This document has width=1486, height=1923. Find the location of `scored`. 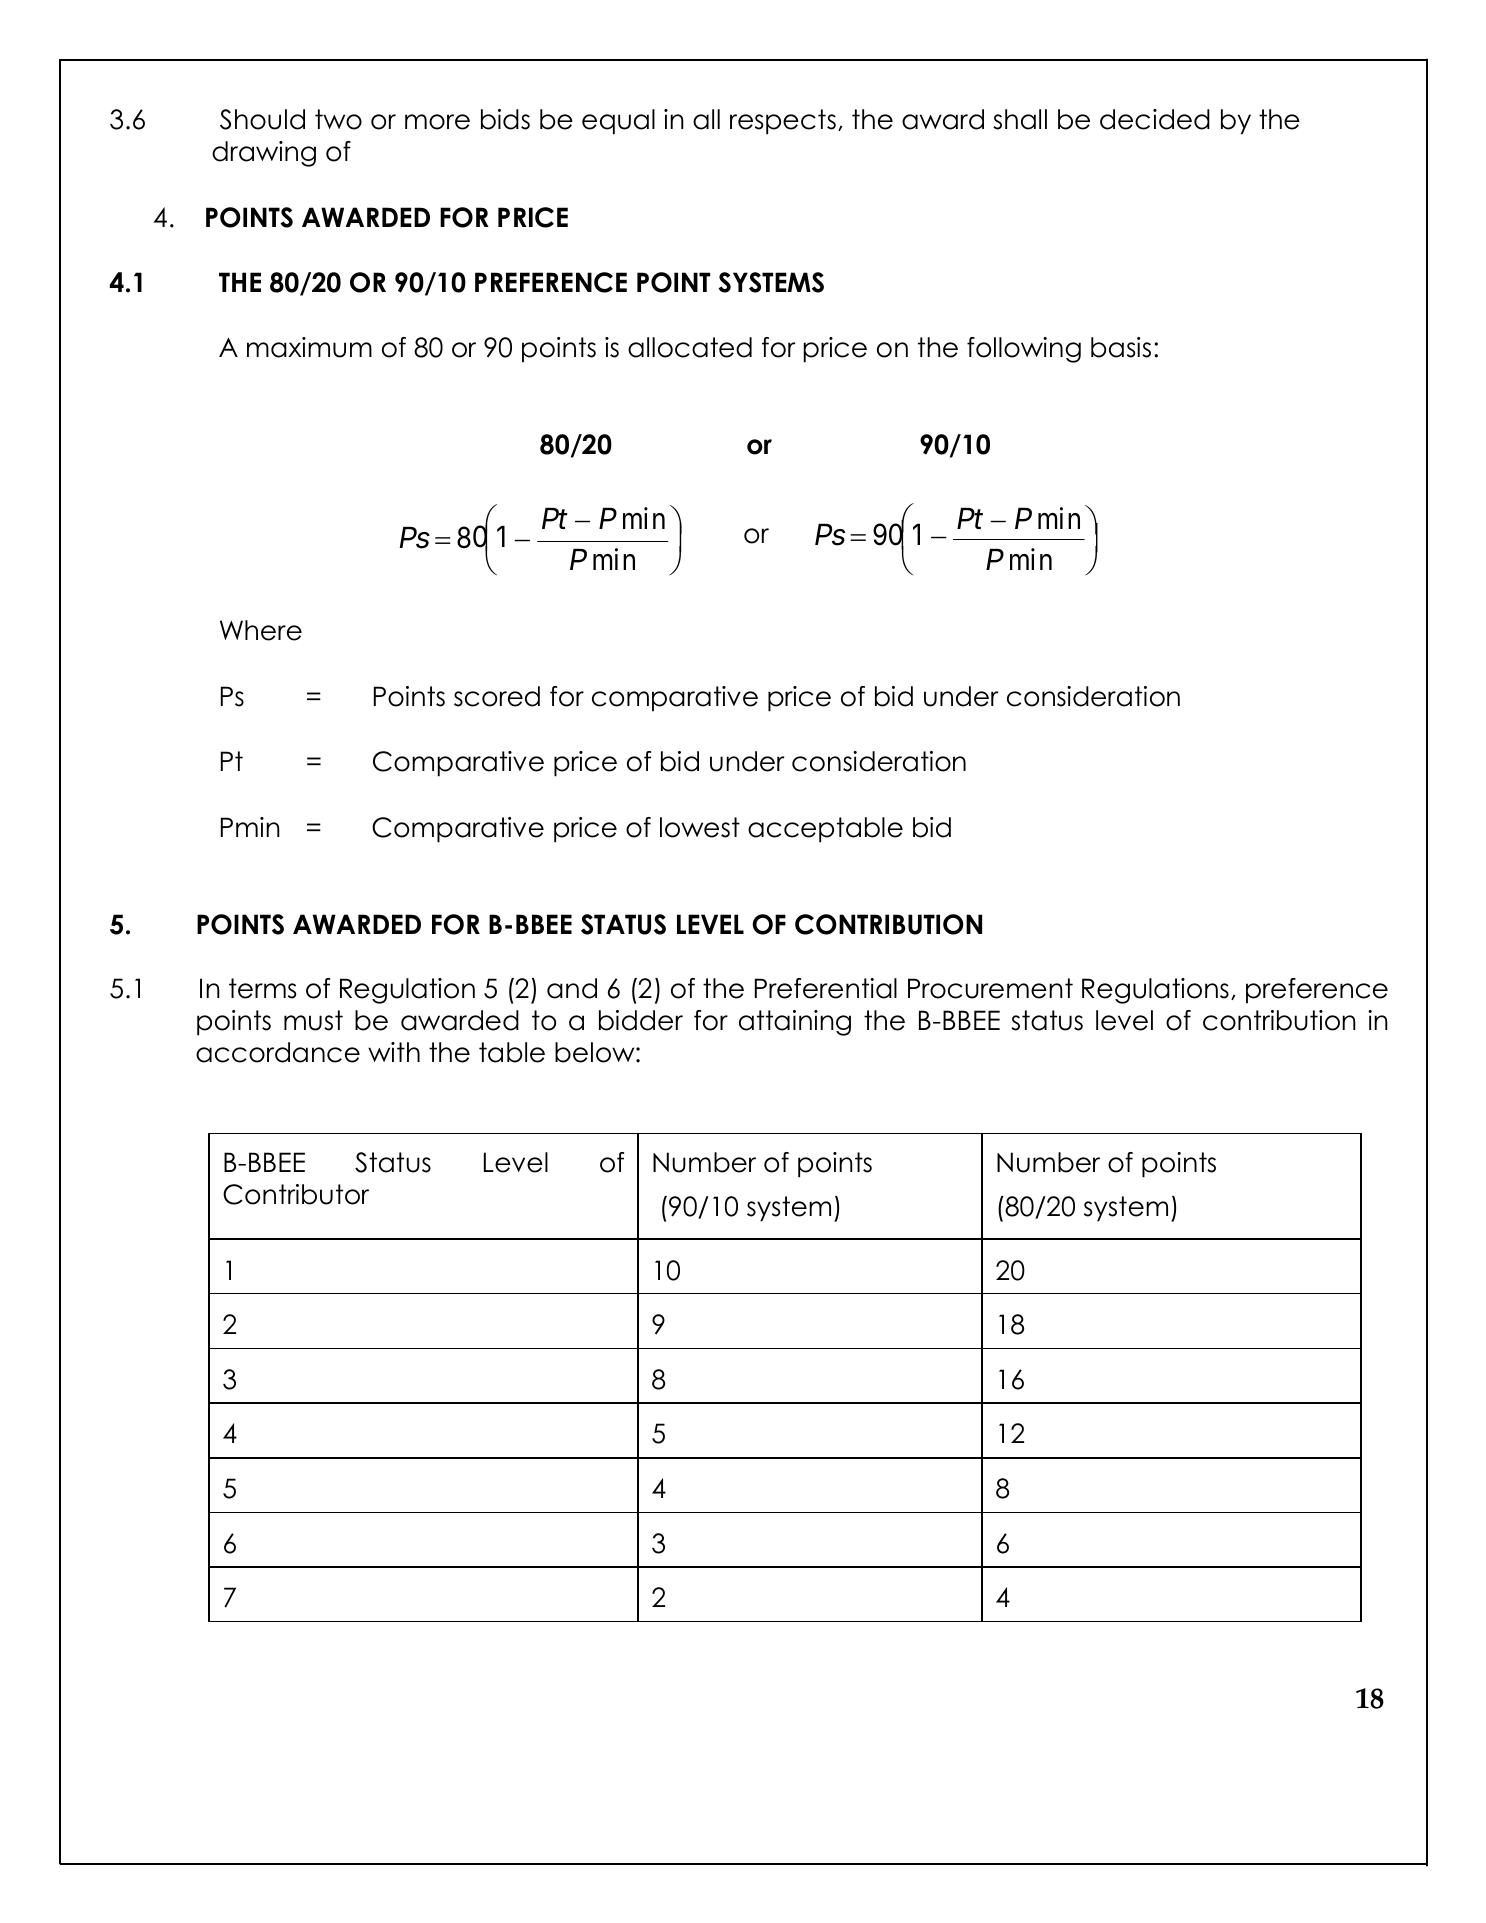

scored is located at coordinates (497, 696).
